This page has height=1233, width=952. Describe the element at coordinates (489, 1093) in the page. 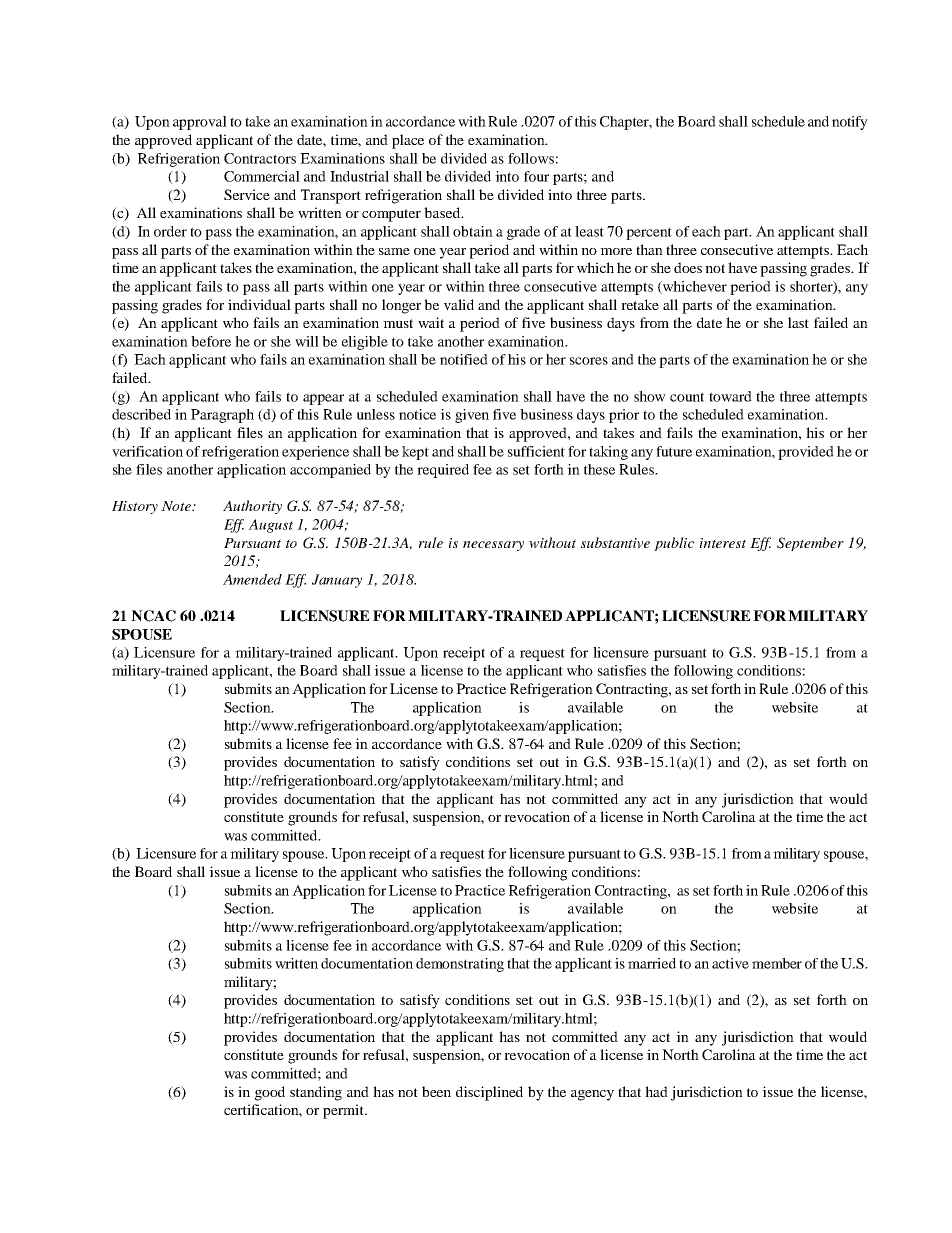

I see `disciplined` at that location.
